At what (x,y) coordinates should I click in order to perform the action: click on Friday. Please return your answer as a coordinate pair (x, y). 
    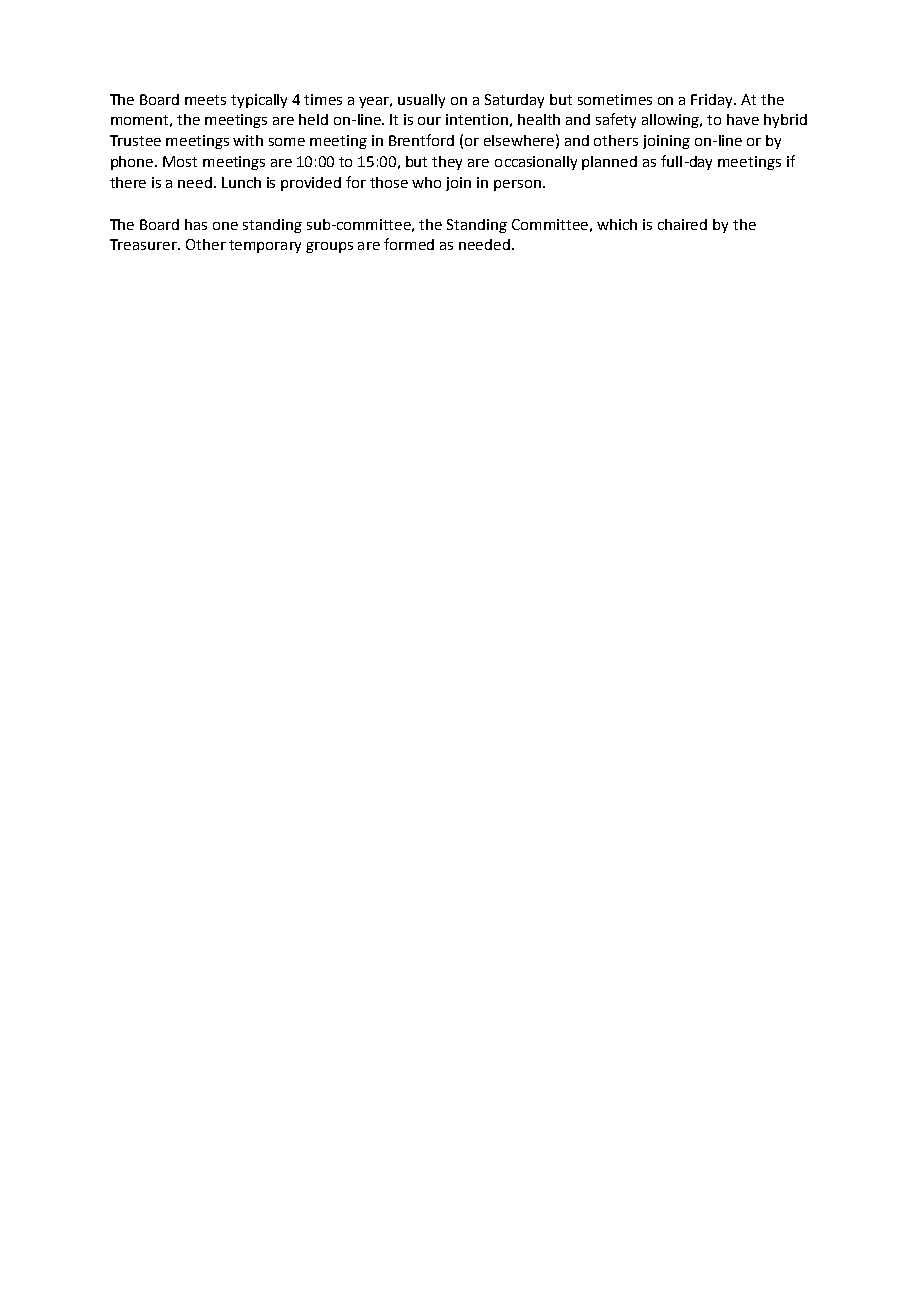
    Looking at the image, I should click on (713, 101).
